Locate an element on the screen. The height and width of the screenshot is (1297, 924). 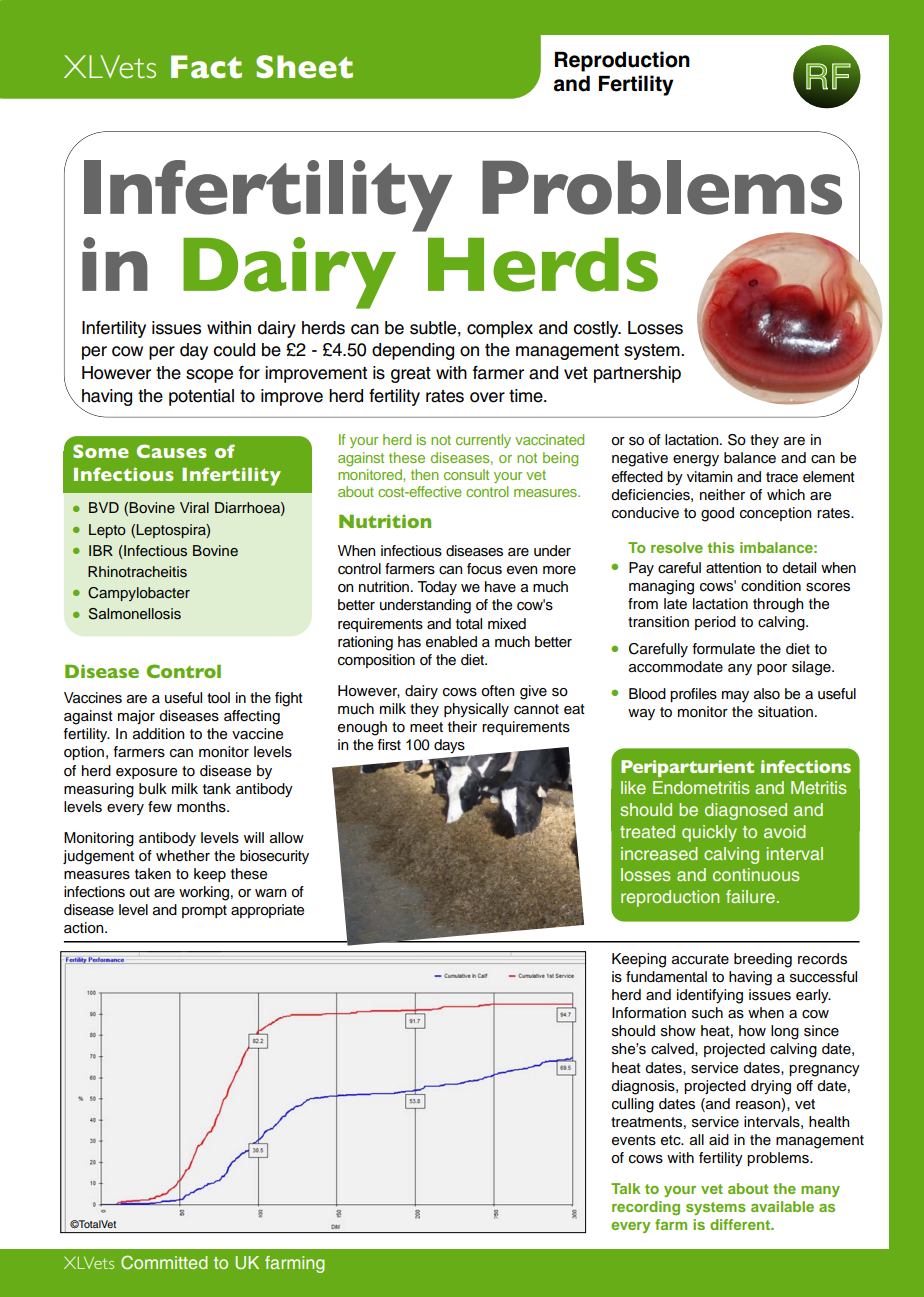
Talk is located at coordinates (625, 1188).
